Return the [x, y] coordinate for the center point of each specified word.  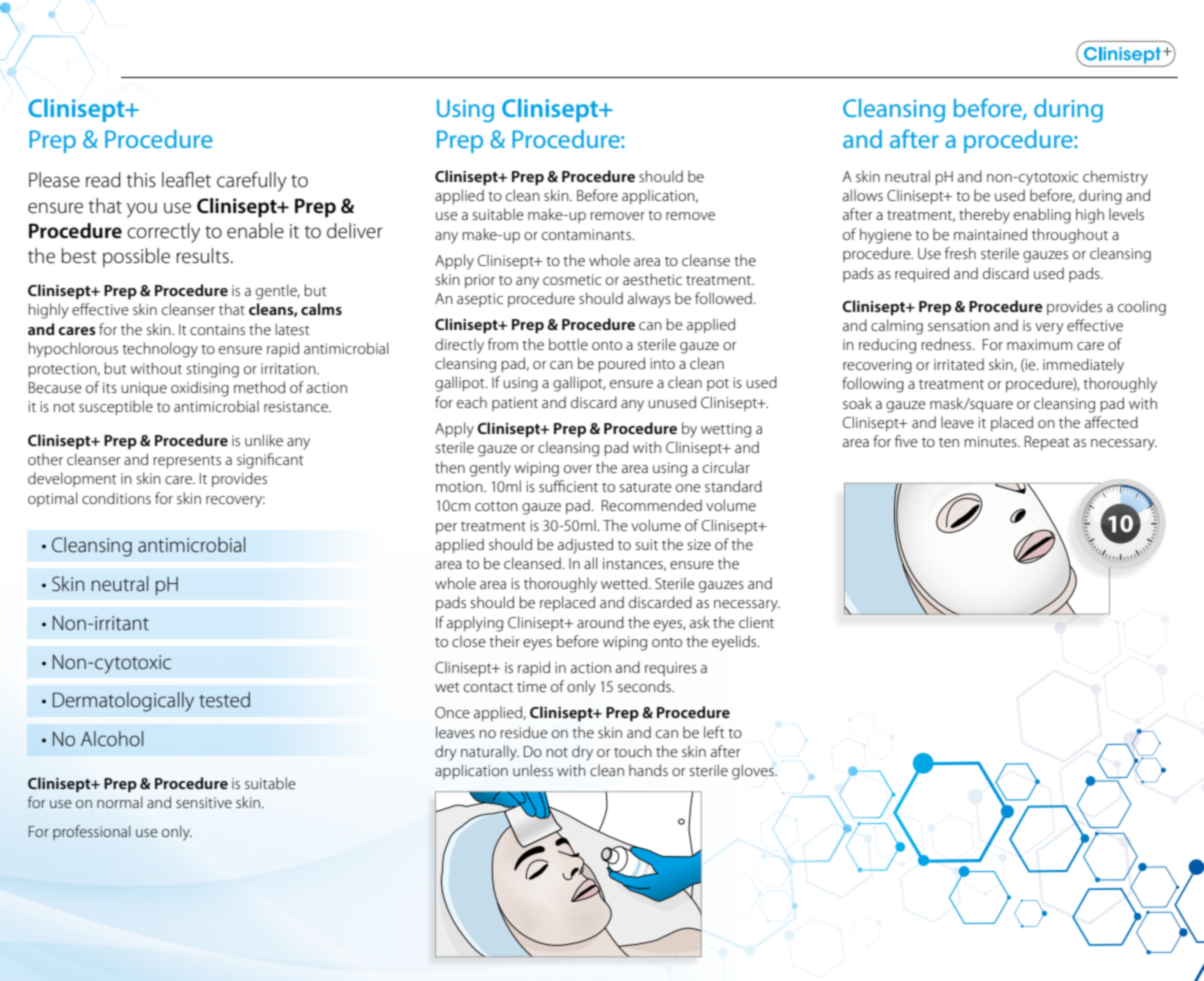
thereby [984, 216]
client [756, 622]
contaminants [587, 234]
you [142, 210]
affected [1111, 422]
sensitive [204, 802]
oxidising [200, 389]
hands [648, 770]
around [600, 622]
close [469, 641]
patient [515, 404]
